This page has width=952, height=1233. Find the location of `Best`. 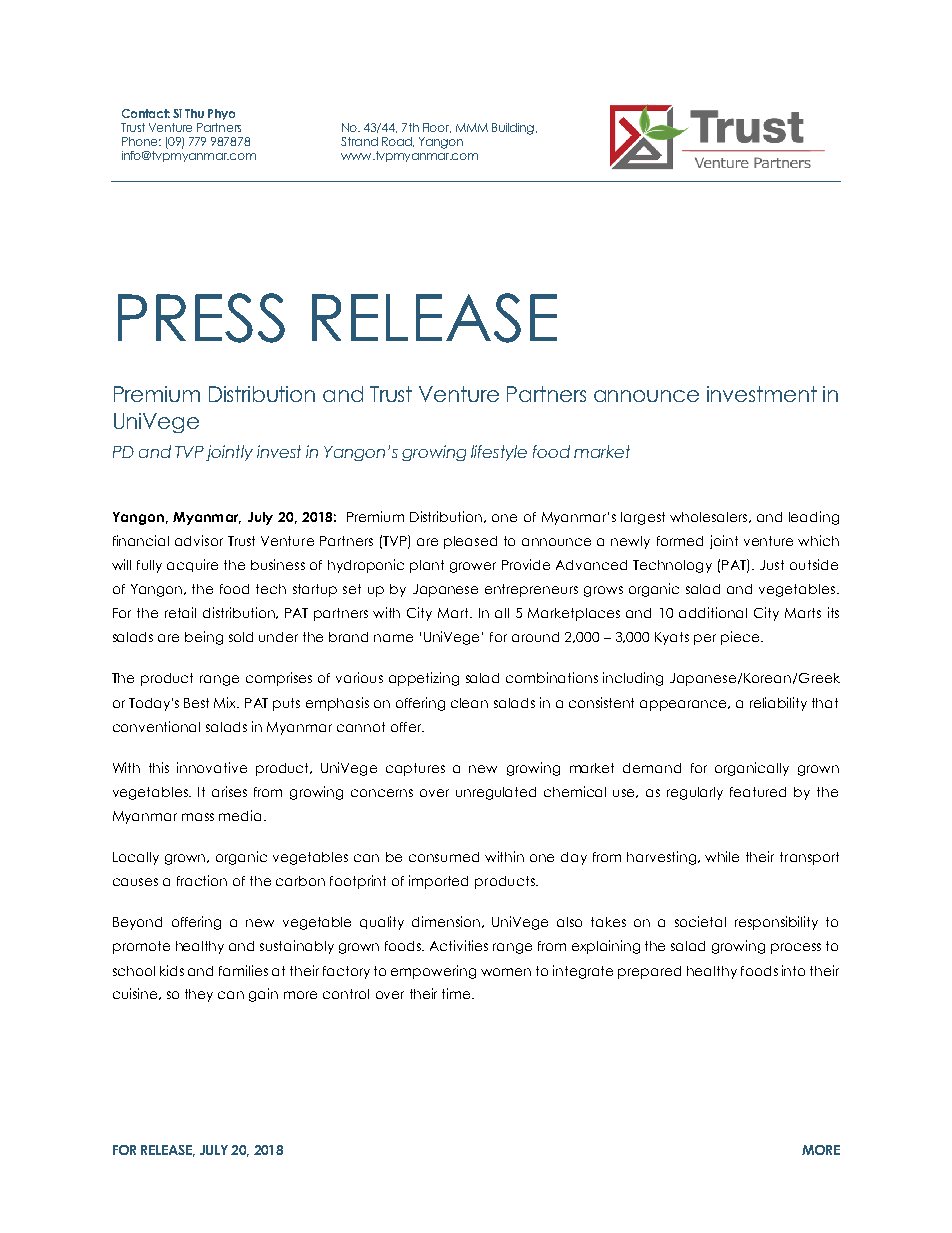

Best is located at coordinates (196, 703).
